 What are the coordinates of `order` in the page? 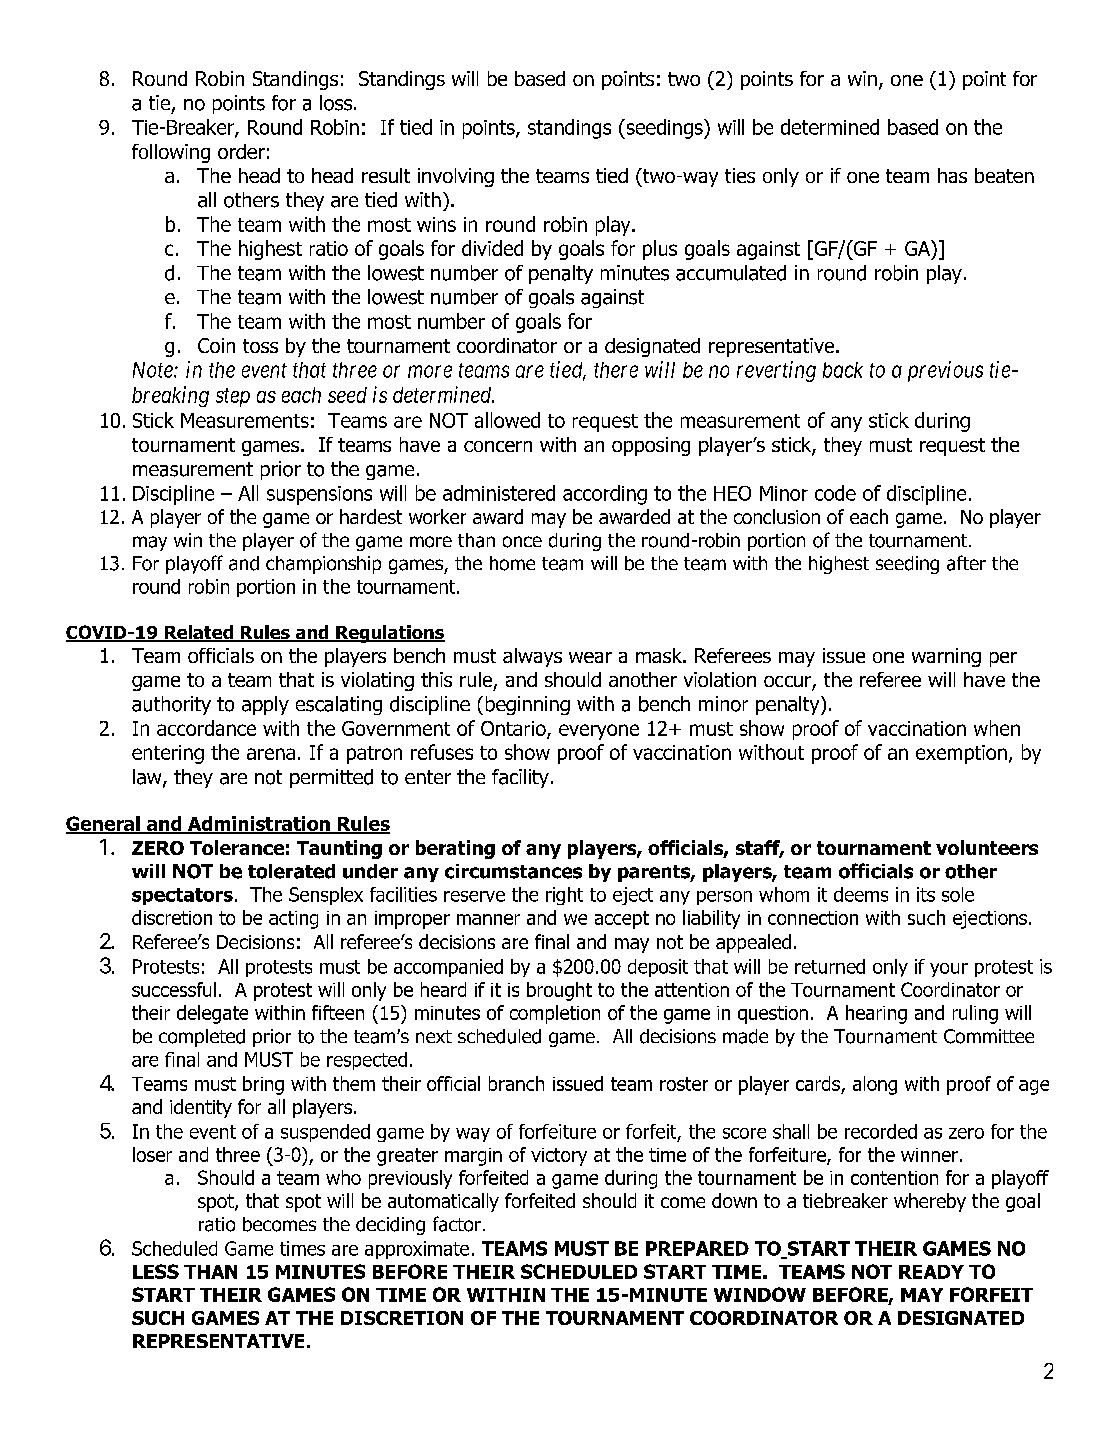 It's located at (241, 151).
